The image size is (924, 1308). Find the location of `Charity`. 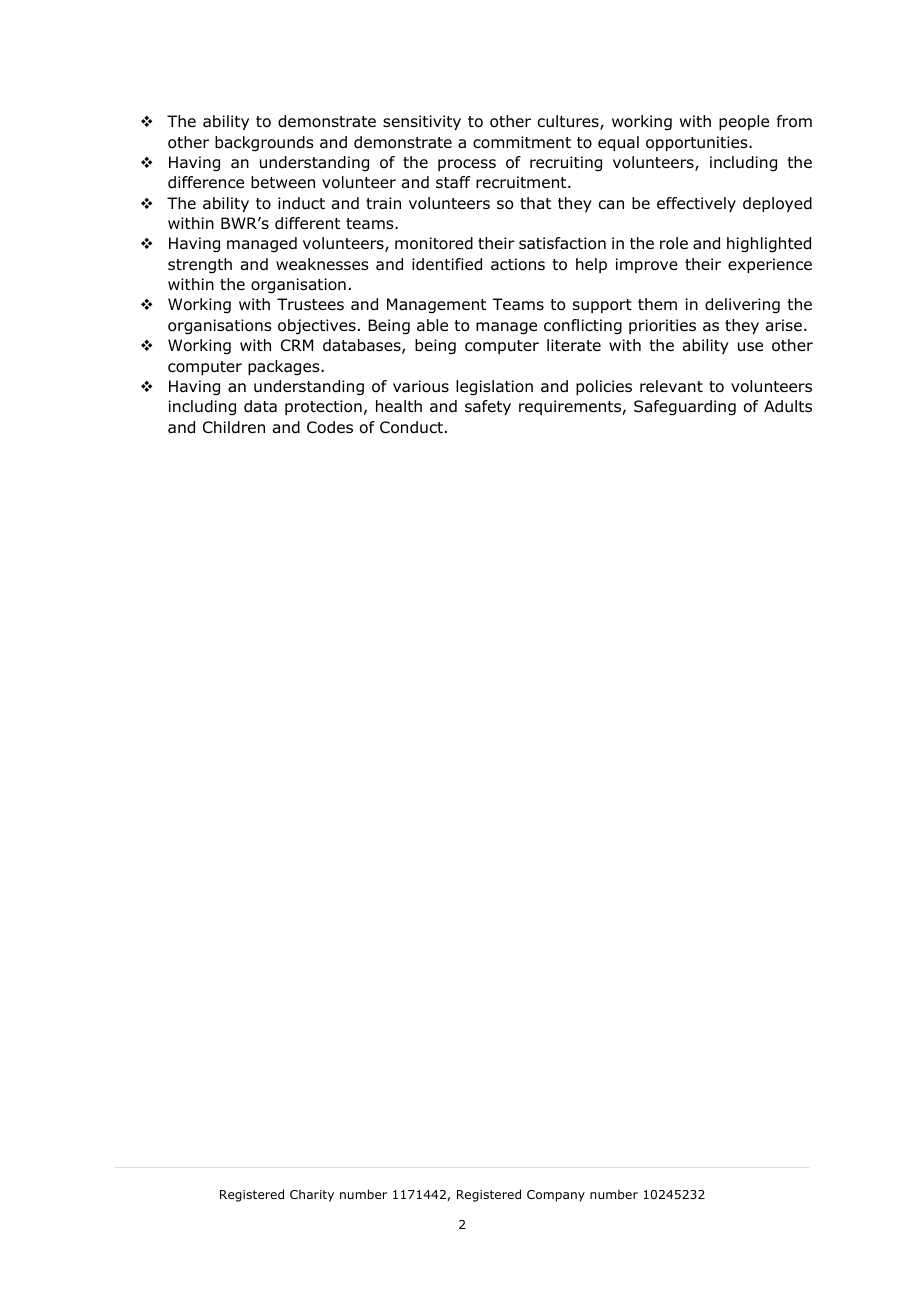

Charity is located at coordinates (312, 1195).
